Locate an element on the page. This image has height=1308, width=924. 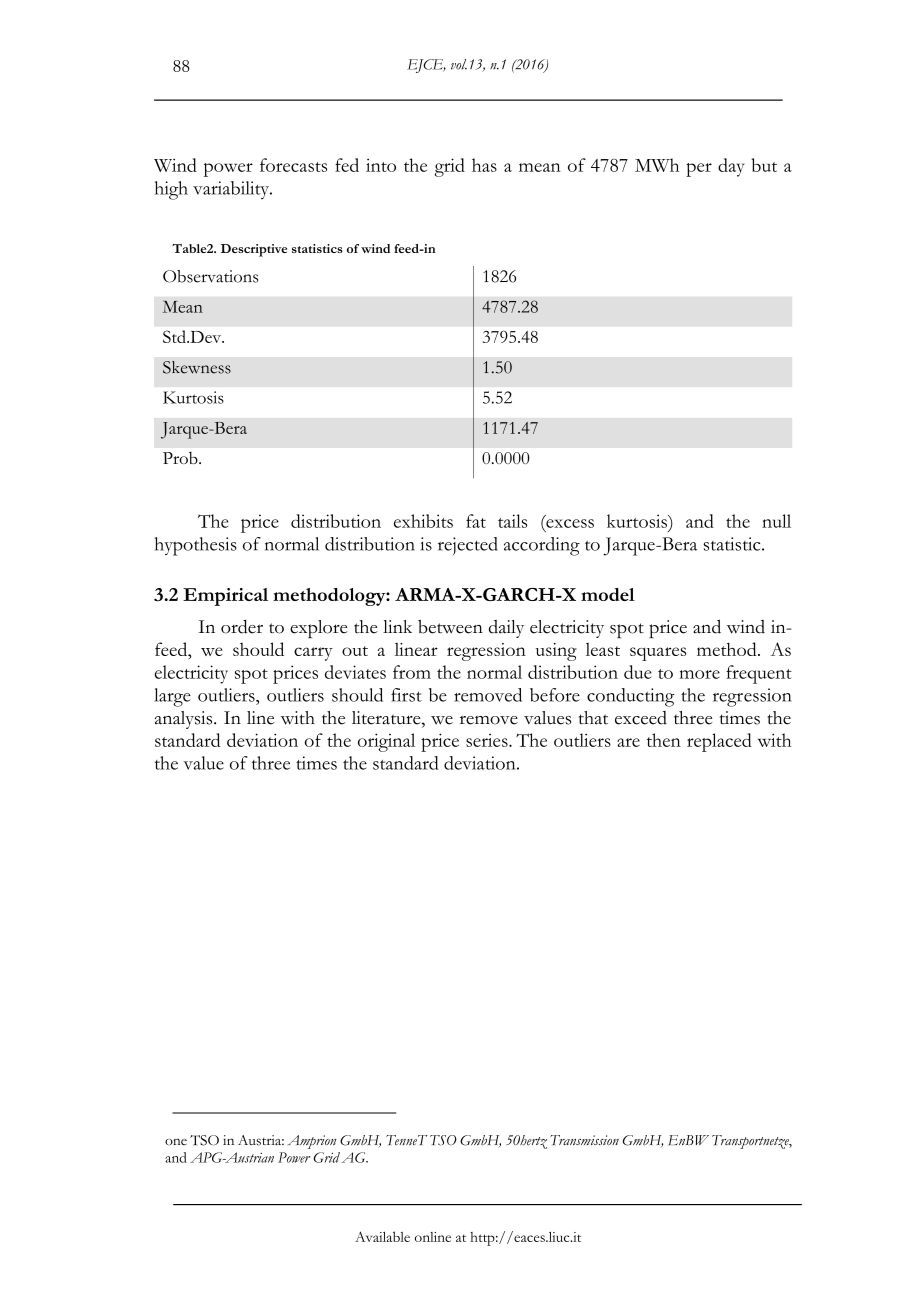
more is located at coordinates (699, 674).
